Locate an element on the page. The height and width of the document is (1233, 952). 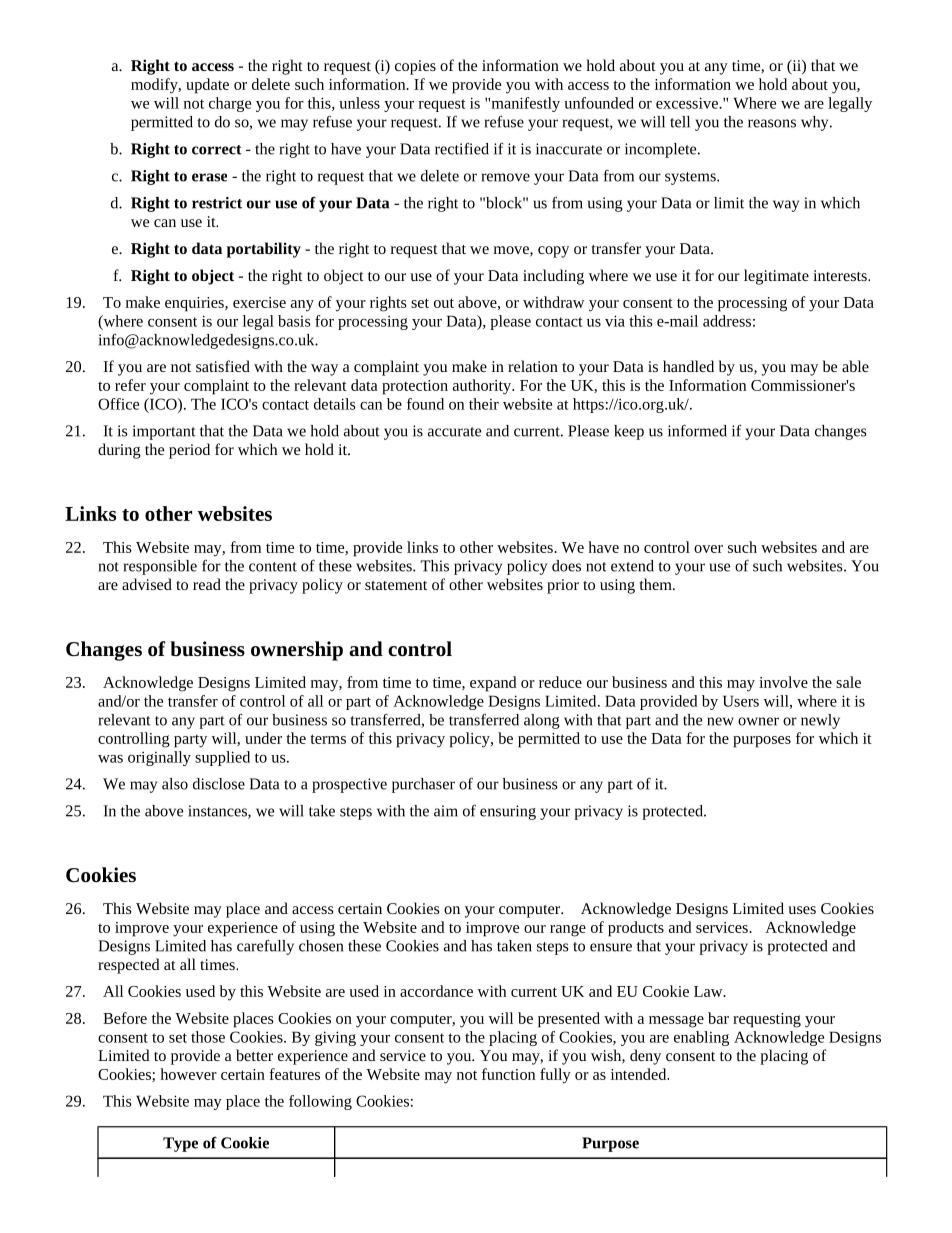
their is located at coordinates (484, 404).
